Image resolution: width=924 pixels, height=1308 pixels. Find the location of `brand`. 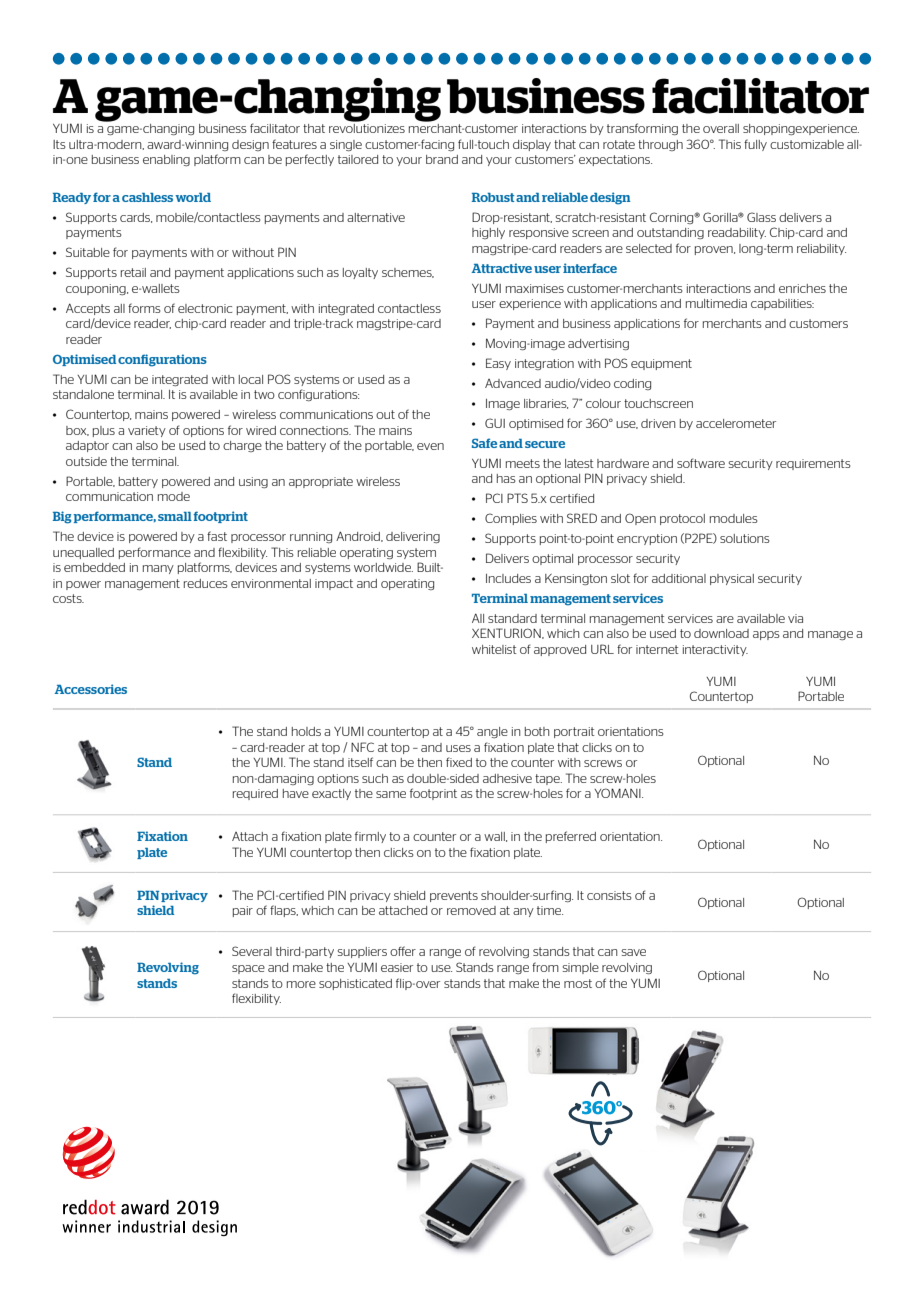

brand is located at coordinates (442, 159).
